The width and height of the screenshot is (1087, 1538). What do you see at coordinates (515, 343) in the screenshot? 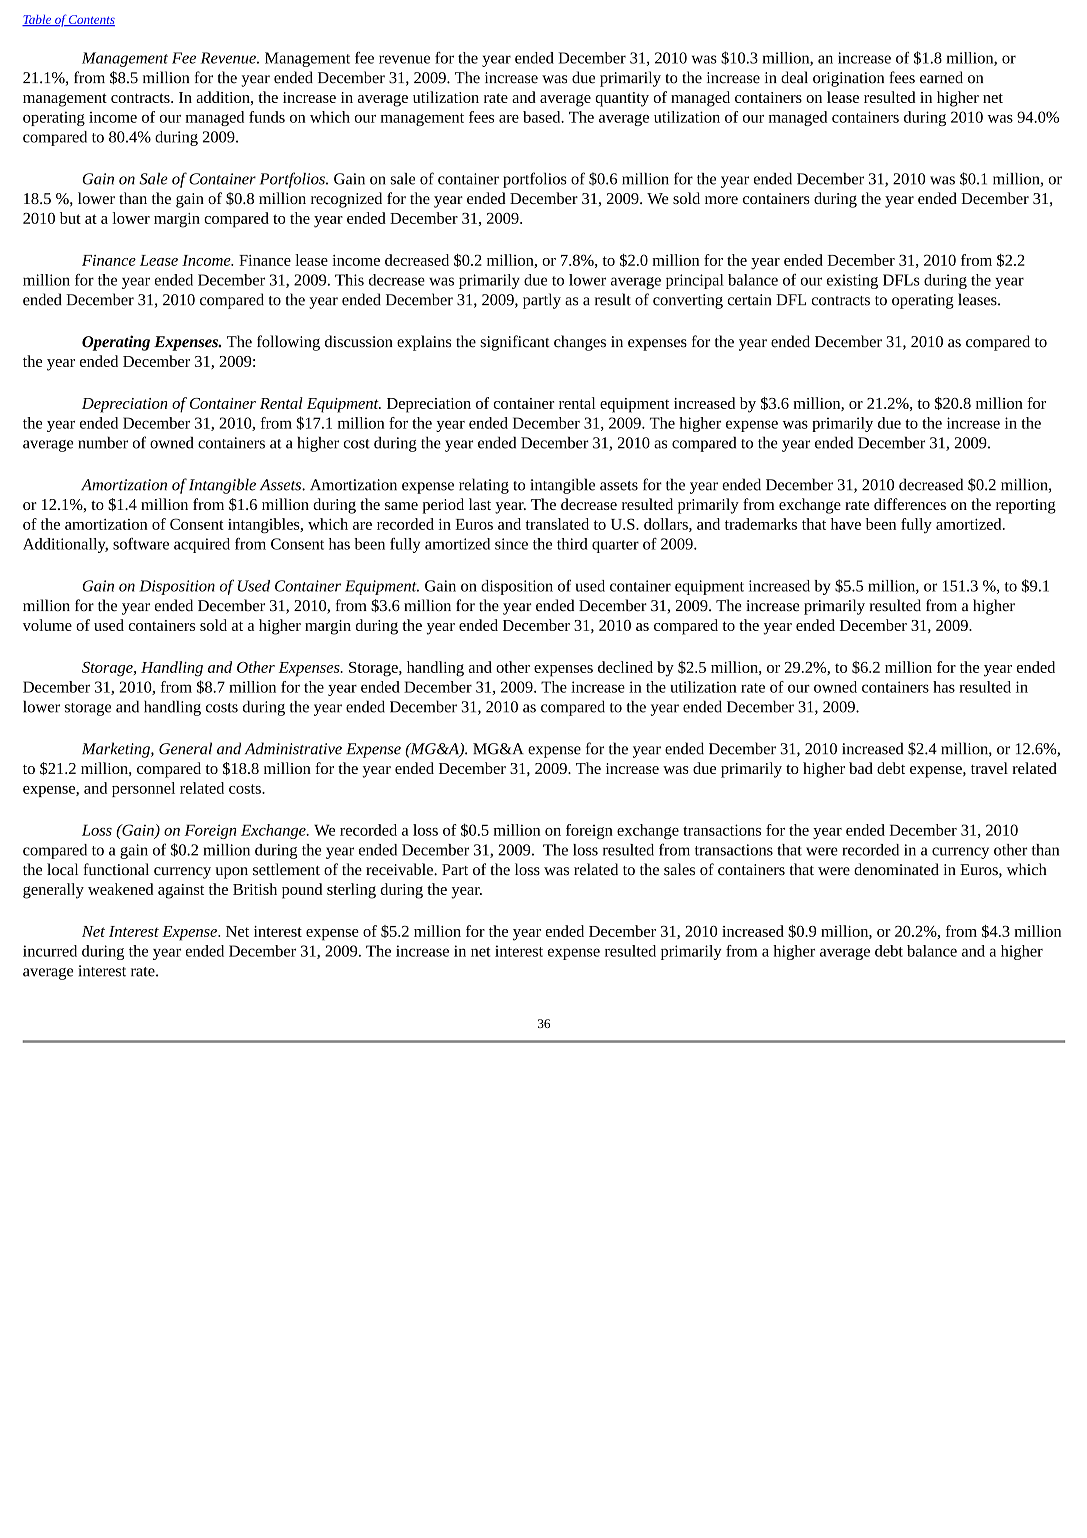
I see `significant` at bounding box center [515, 343].
